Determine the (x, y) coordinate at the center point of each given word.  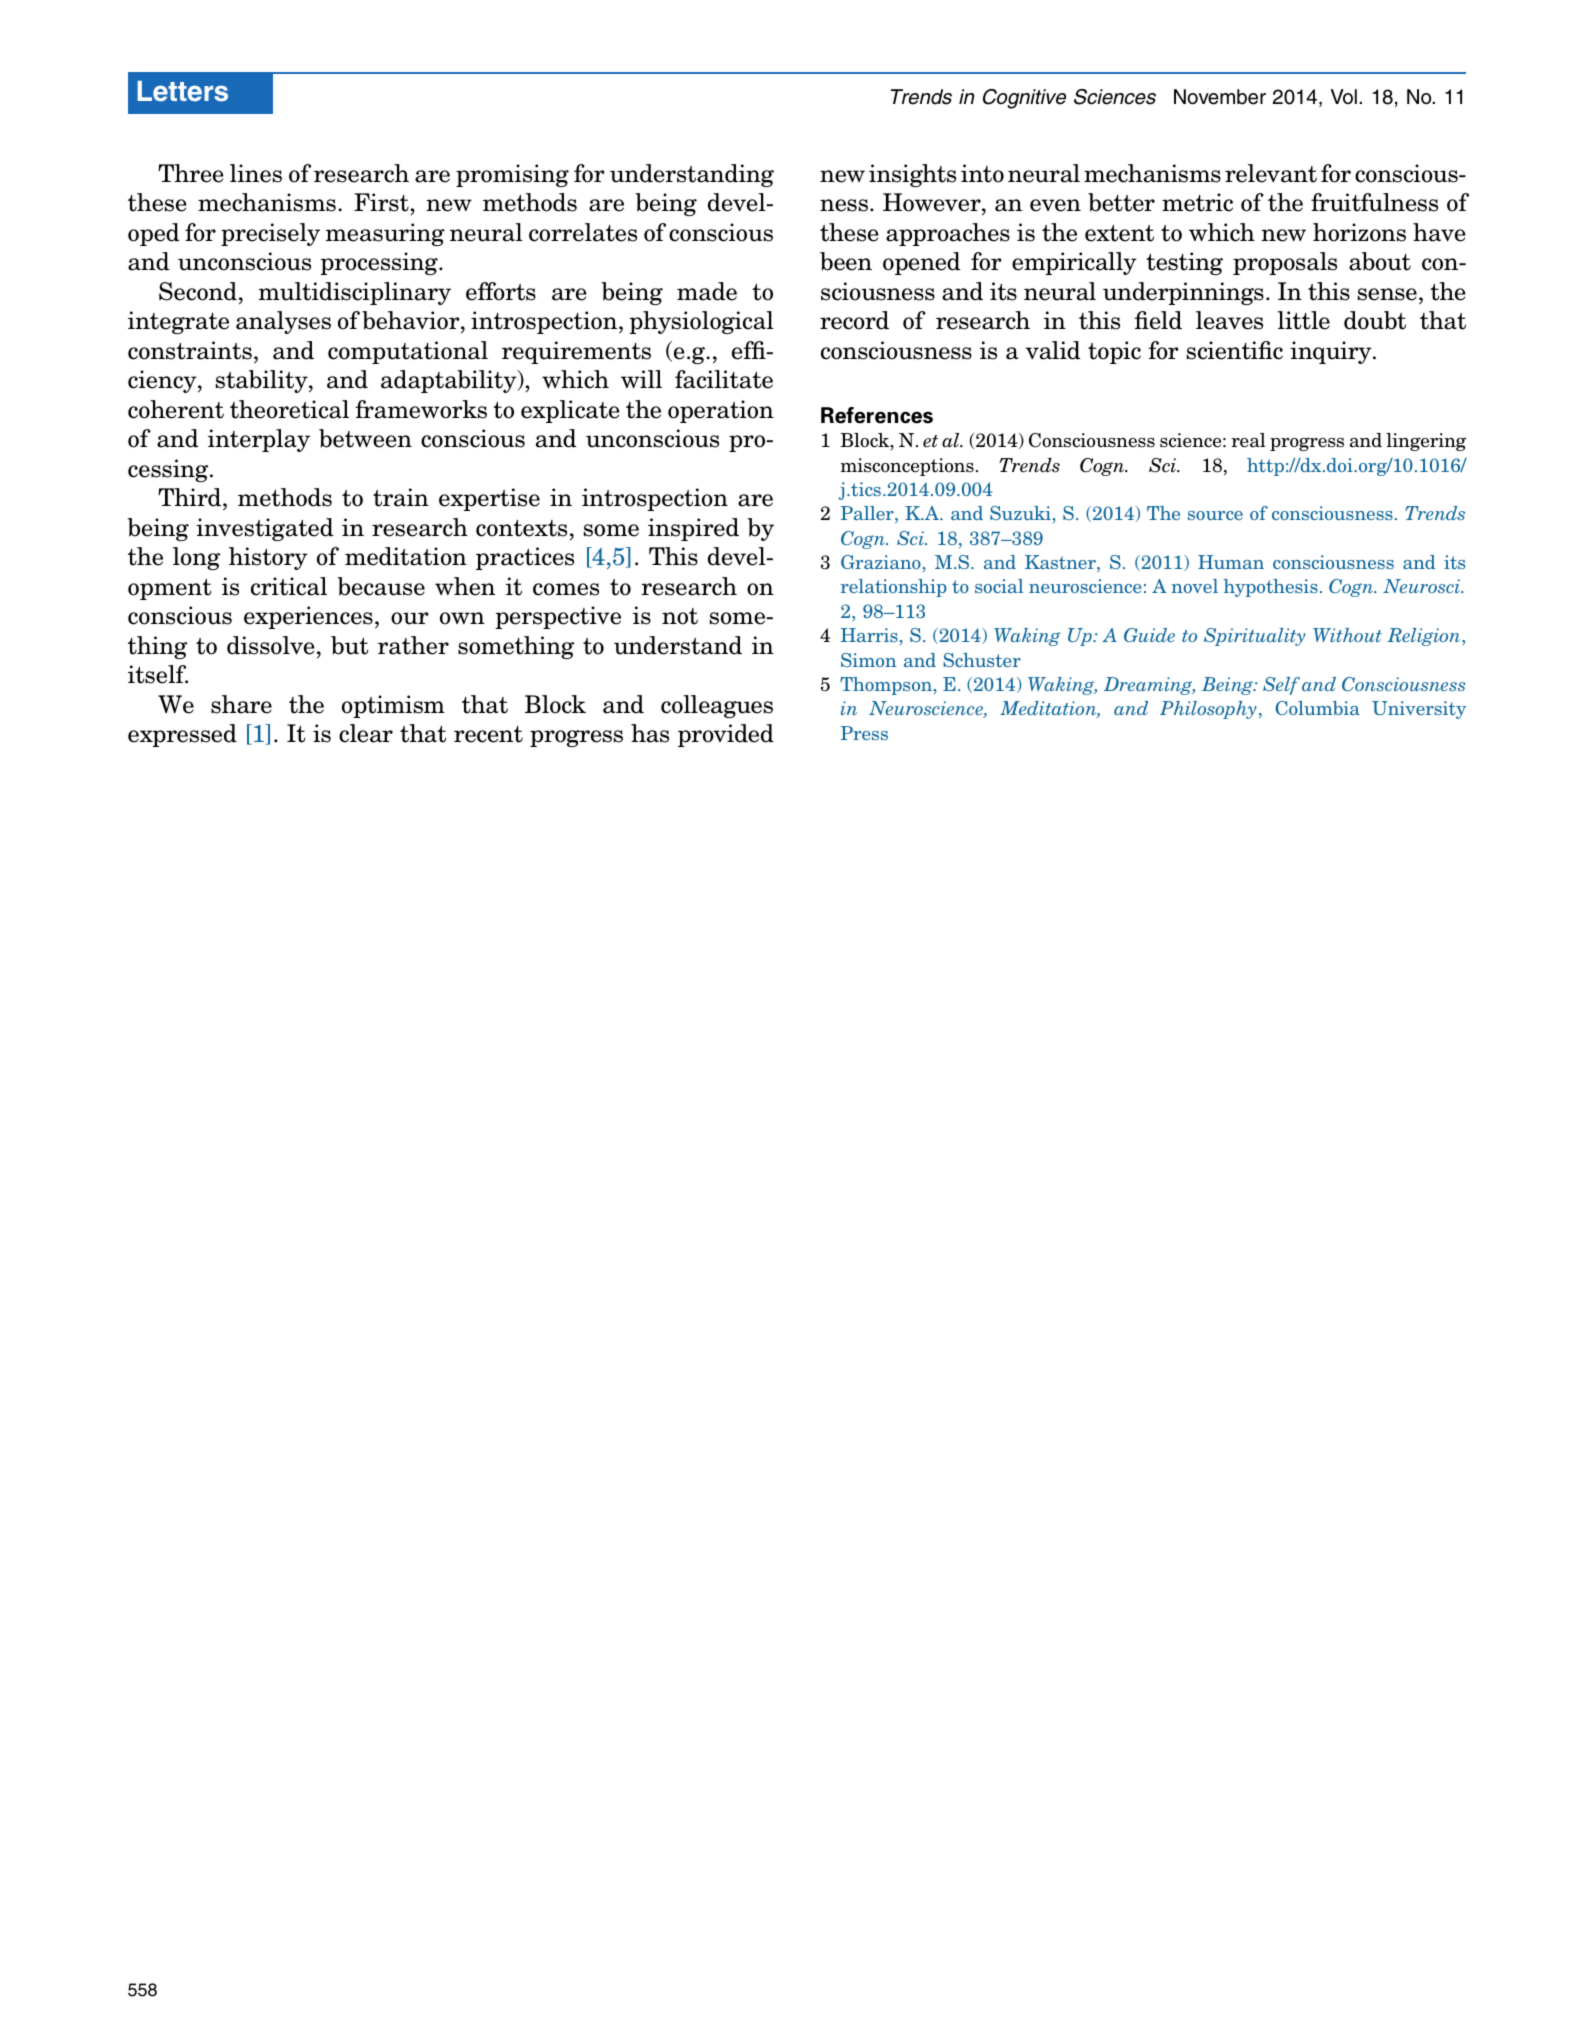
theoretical (289, 409)
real (1248, 440)
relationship (893, 588)
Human (1231, 562)
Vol (1344, 96)
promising (512, 175)
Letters (182, 91)
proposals (1285, 263)
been (846, 261)
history (268, 558)
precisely (270, 234)
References (877, 415)
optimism (393, 706)
